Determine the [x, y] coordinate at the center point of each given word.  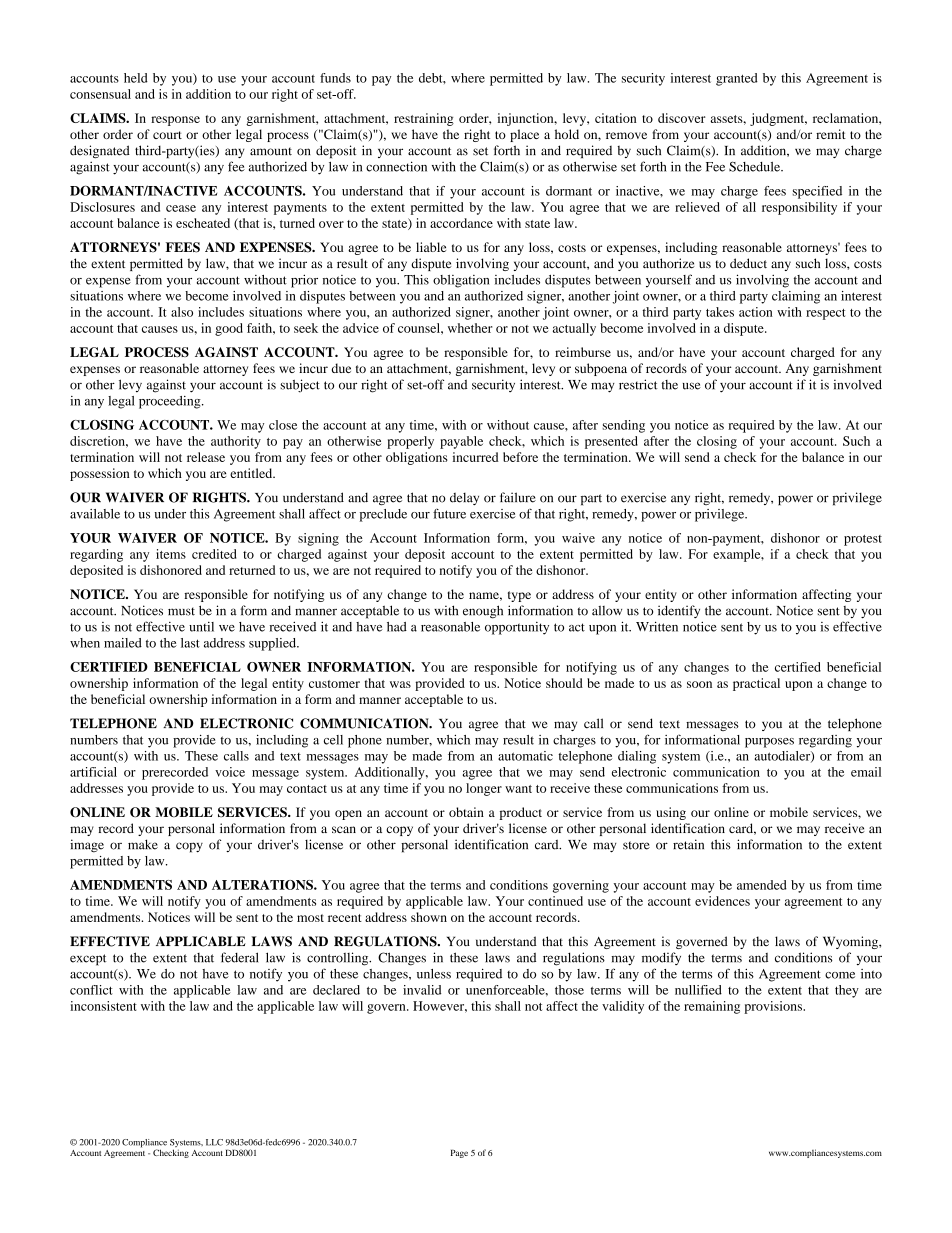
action [756, 312]
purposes [769, 743]
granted [737, 79]
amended [762, 885]
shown [429, 917]
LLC [214, 1142]
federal [239, 957]
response [175, 121]
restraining [424, 119]
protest [863, 540]
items [171, 554]
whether [470, 328]
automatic [525, 756]
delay [464, 498]
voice [230, 772]
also [182, 312]
